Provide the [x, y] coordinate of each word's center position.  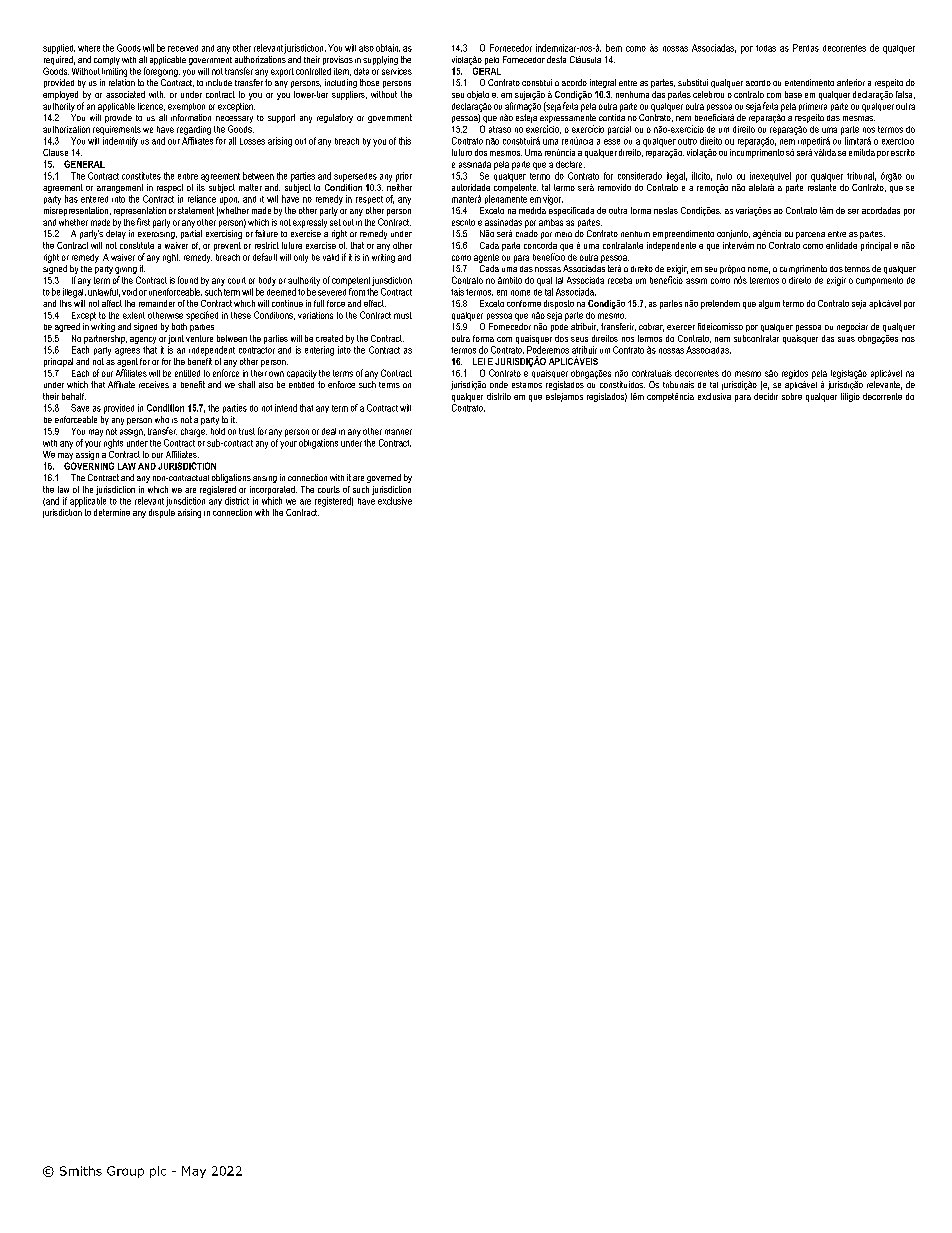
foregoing [162, 72]
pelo [492, 61]
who [162, 419]
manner [398, 432]
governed [384, 478]
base [793, 94]
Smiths [81, 1171]
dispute [162, 512]
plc [158, 1172]
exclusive [395, 501]
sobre [792, 396]
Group [125, 1172]
